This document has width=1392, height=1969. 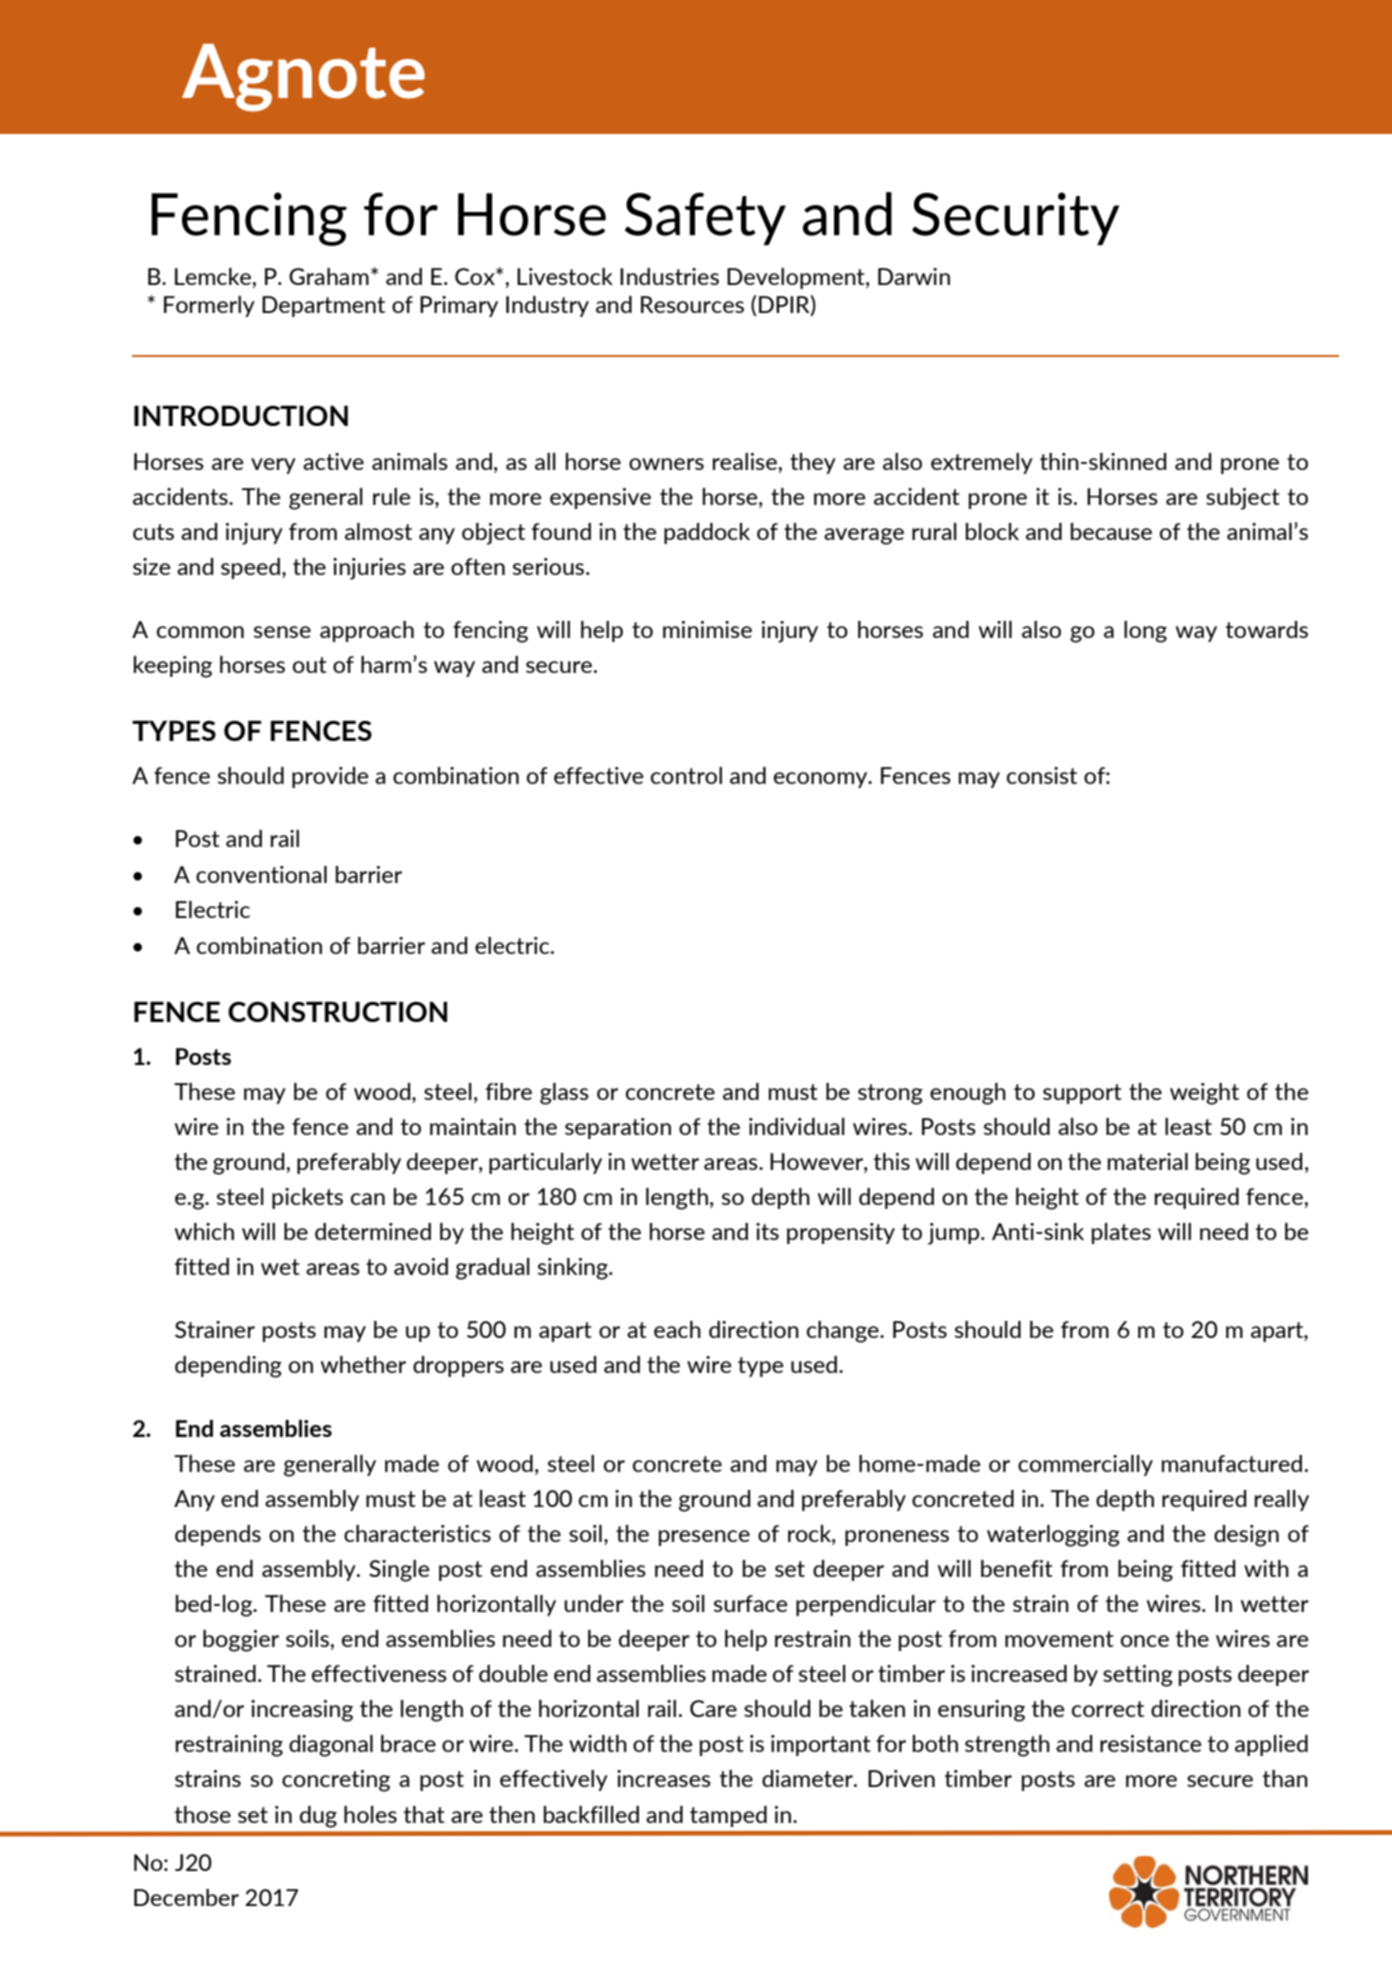 I want to click on Security, so click(x=1015, y=218).
